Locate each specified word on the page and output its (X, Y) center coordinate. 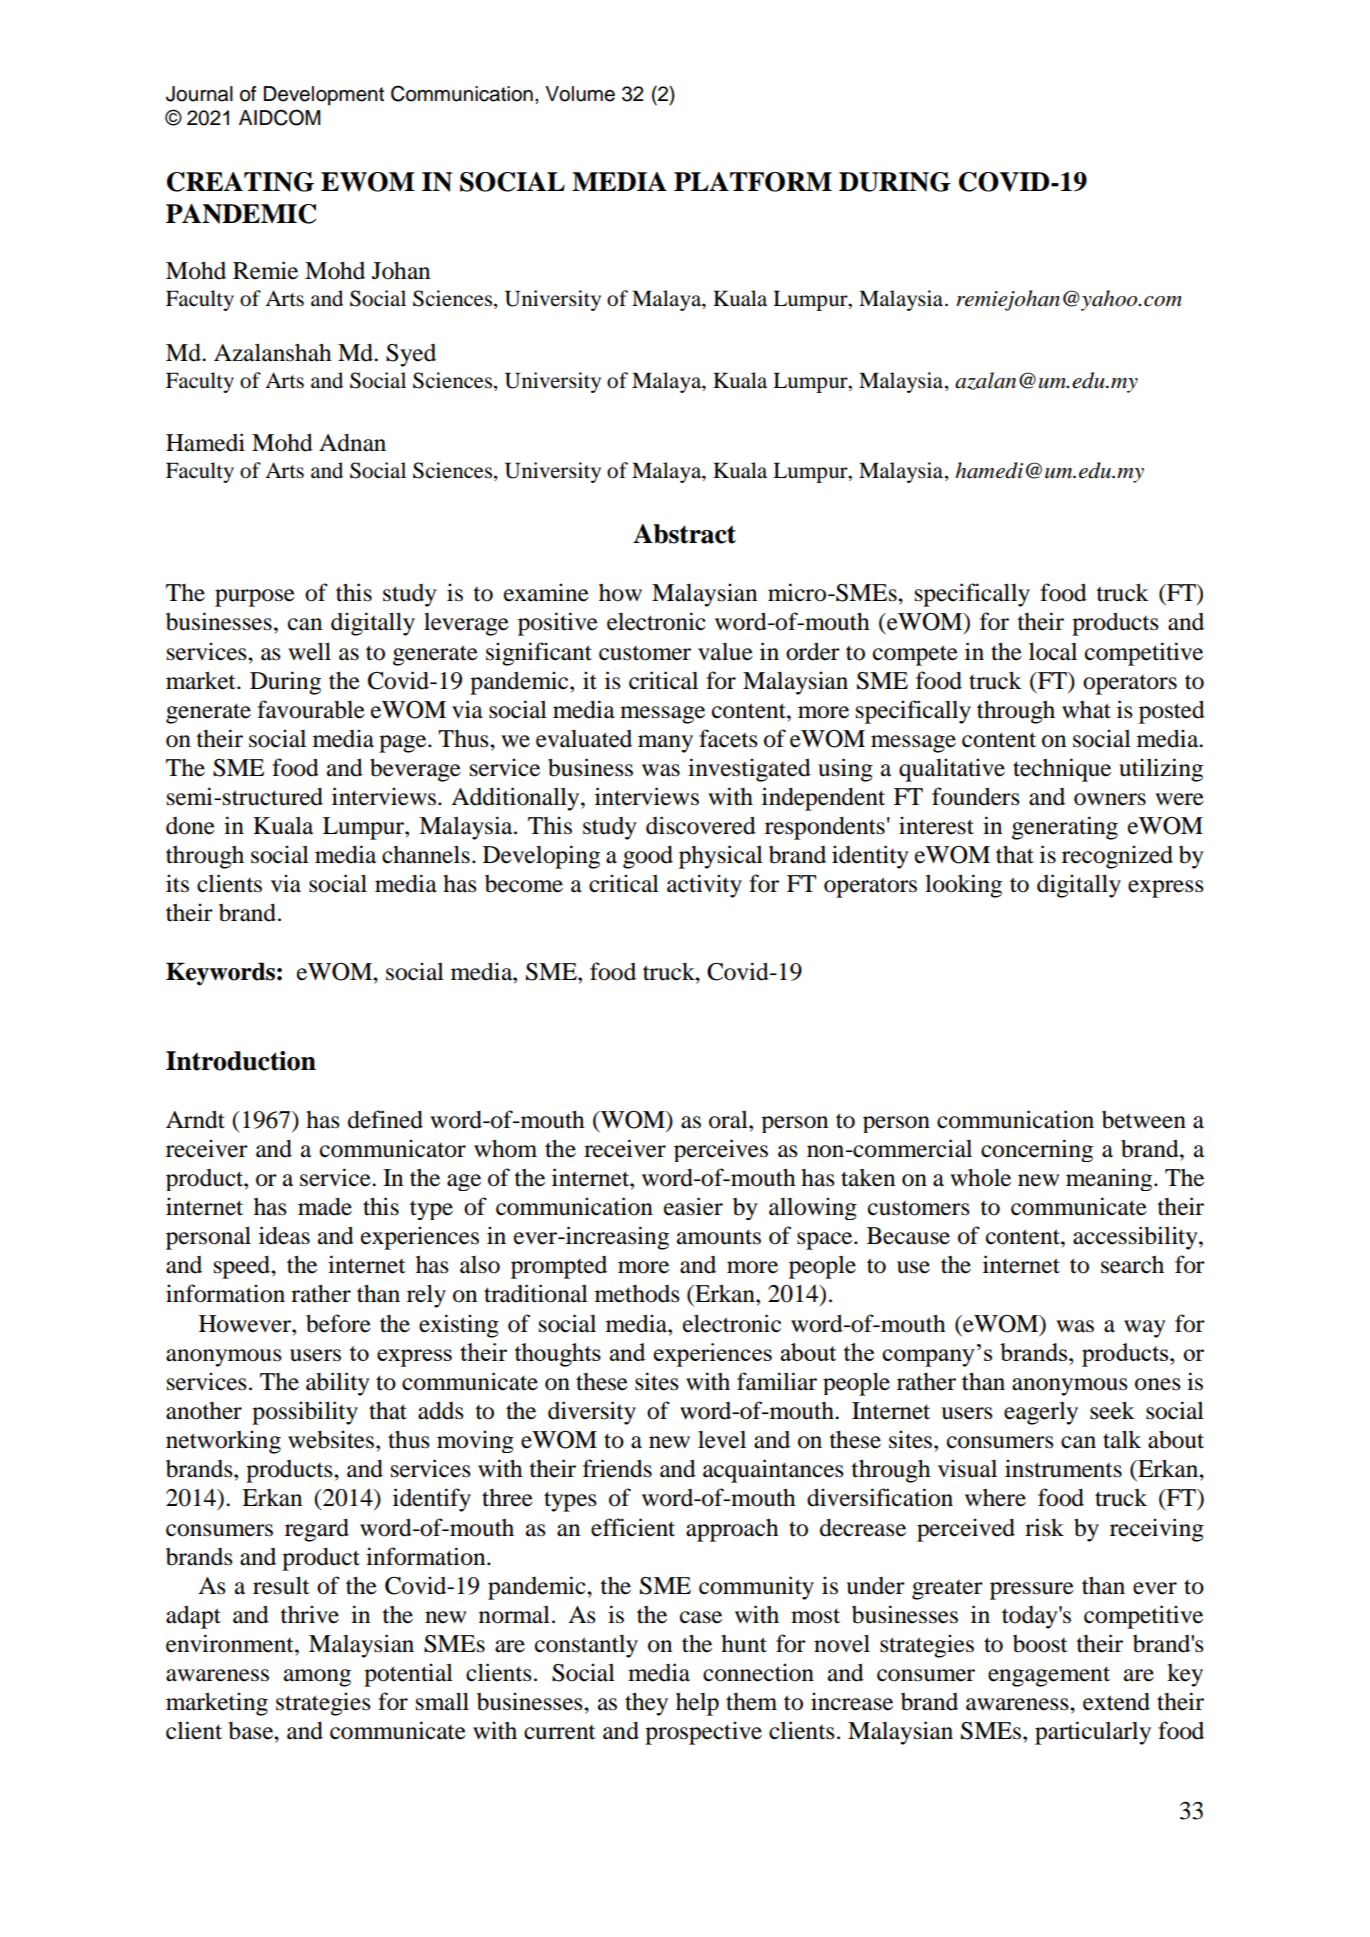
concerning (1037, 1150)
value (725, 652)
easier (693, 1206)
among (317, 1678)
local (1053, 651)
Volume (580, 94)
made (325, 1206)
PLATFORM (753, 182)
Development (324, 96)
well (309, 651)
